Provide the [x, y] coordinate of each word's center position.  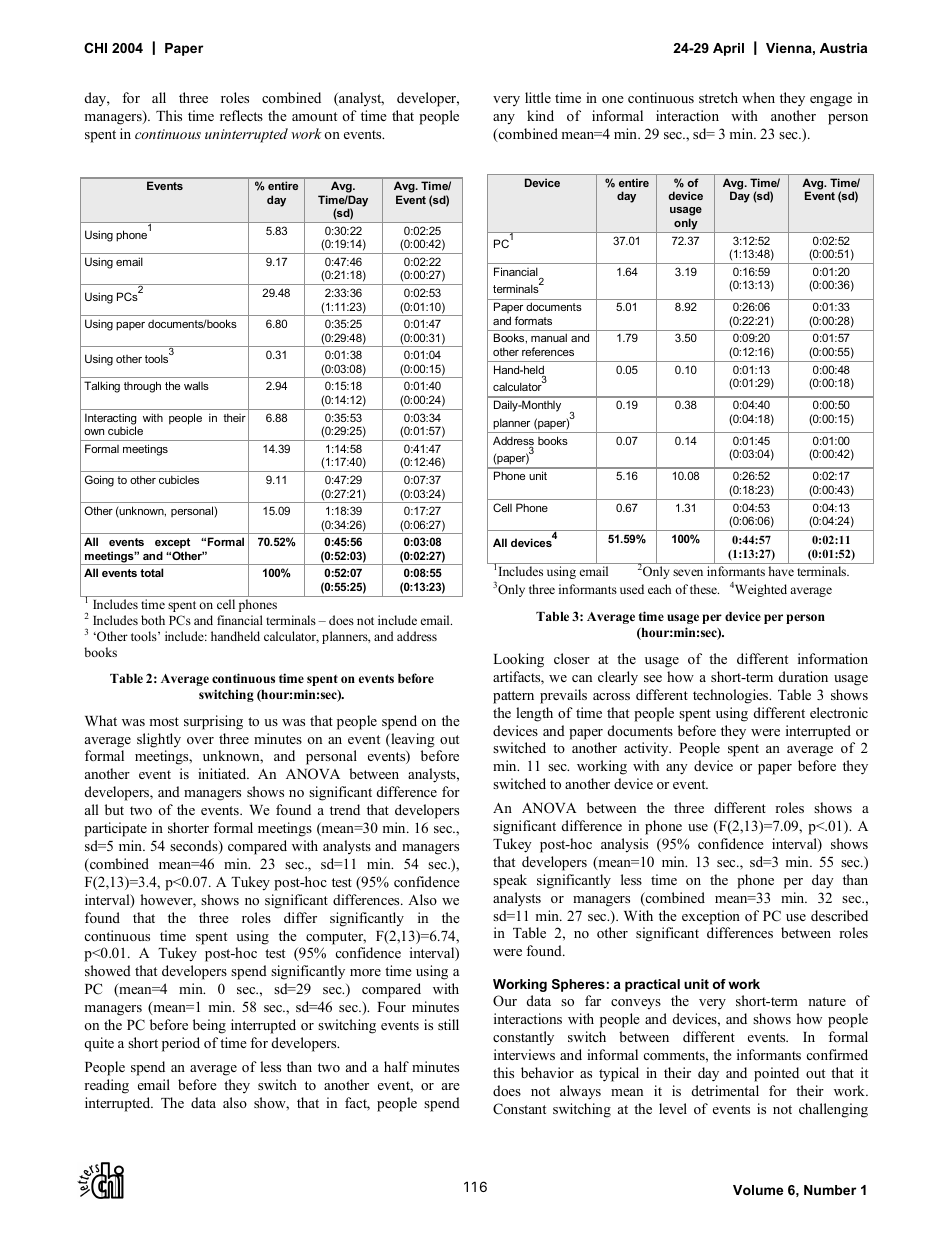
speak [510, 881]
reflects [241, 115]
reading [106, 1086]
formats [533, 320]
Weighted [761, 590]
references [548, 351]
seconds [195, 847]
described [839, 915]
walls [196, 385]
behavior [547, 1072]
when [758, 97]
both [153, 620]
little [538, 97]
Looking [518, 660]
